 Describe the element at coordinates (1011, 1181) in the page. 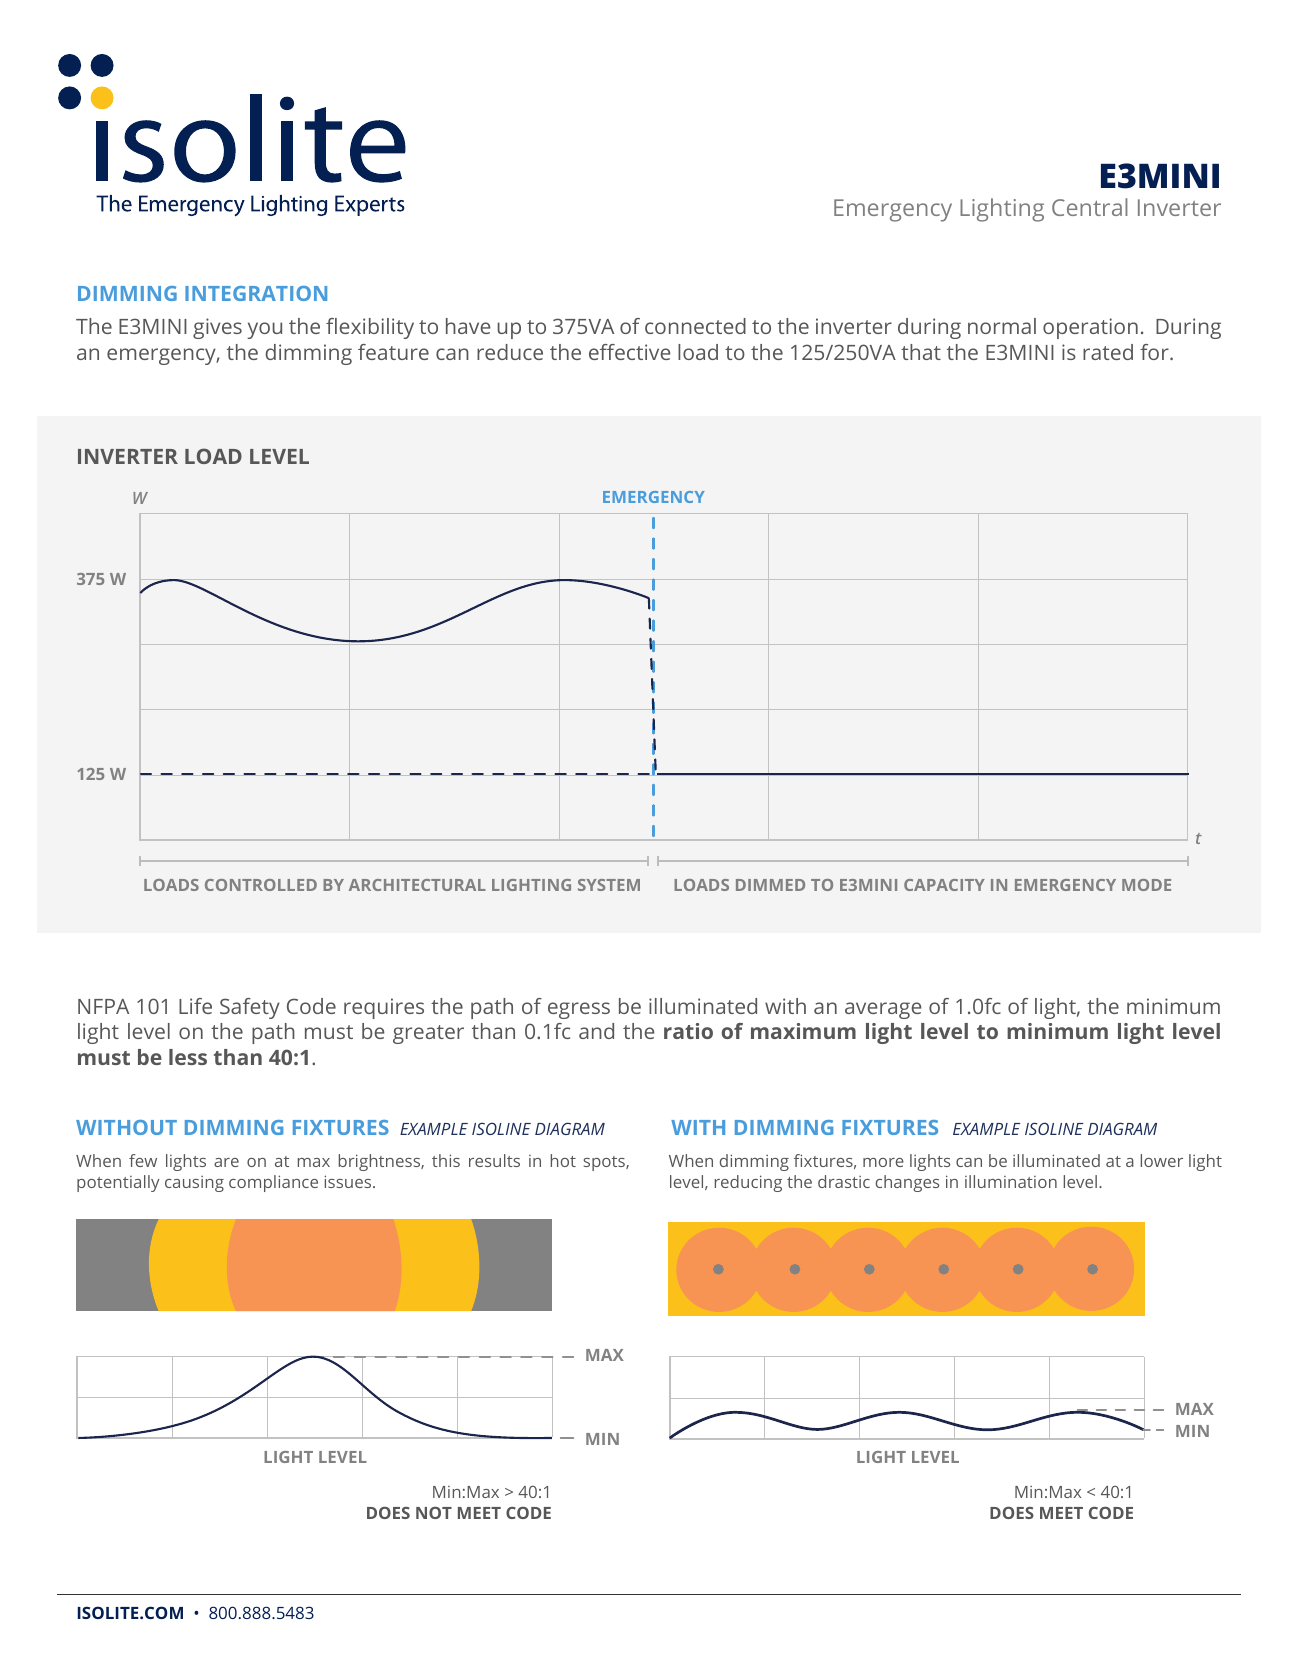

I see `illumination` at that location.
